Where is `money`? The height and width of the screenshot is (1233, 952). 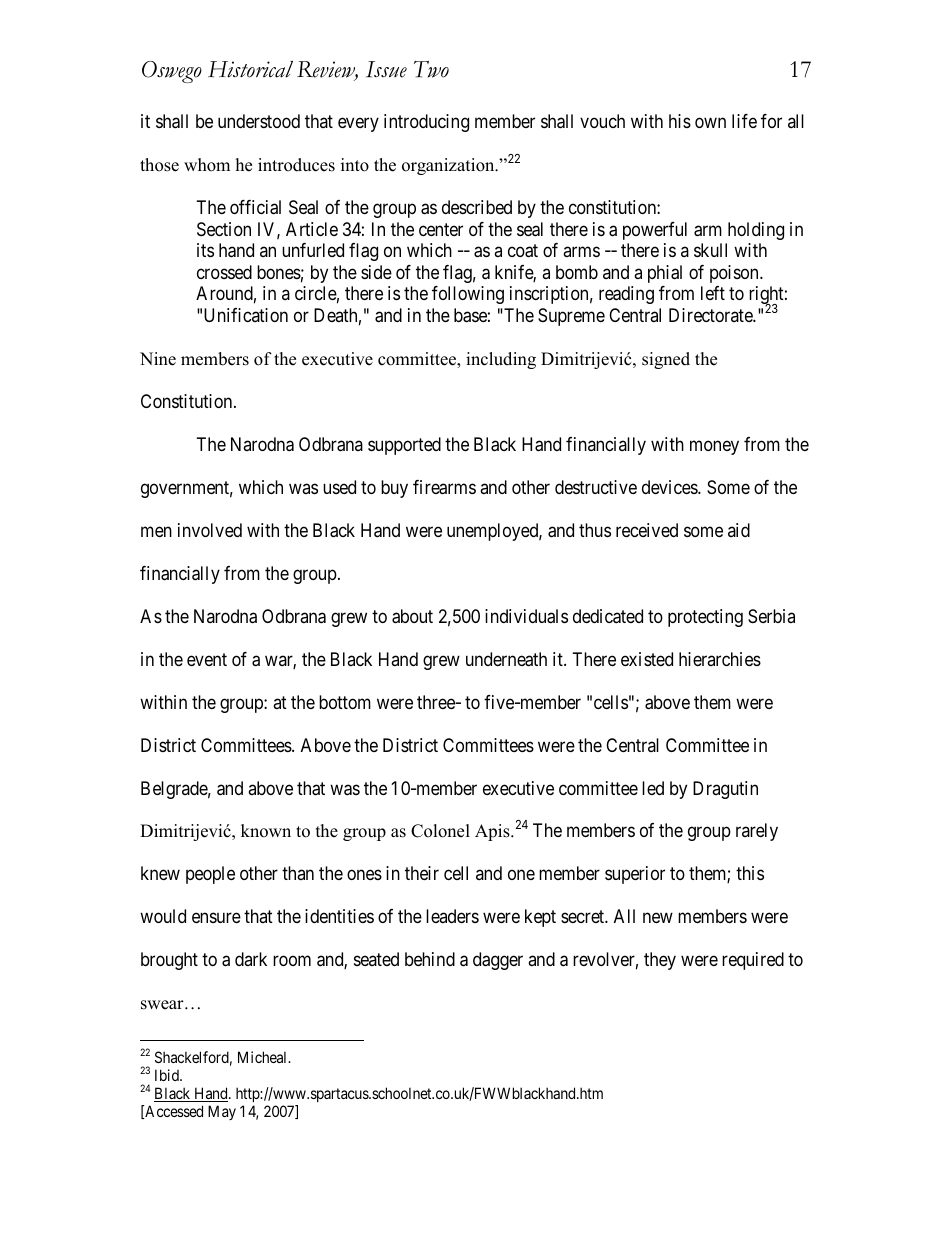
money is located at coordinates (714, 447).
